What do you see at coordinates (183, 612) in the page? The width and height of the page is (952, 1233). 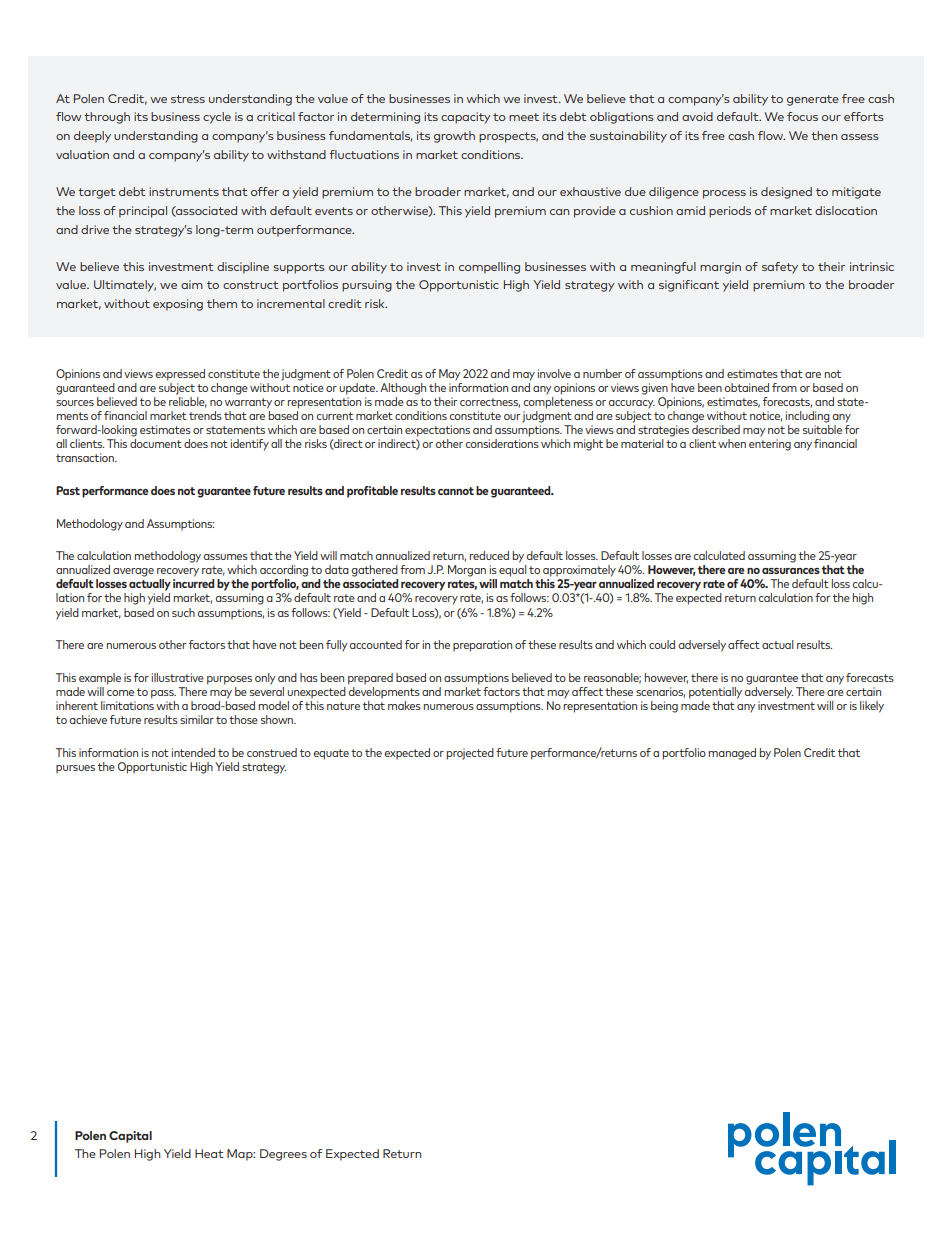 I see `such` at bounding box center [183, 612].
